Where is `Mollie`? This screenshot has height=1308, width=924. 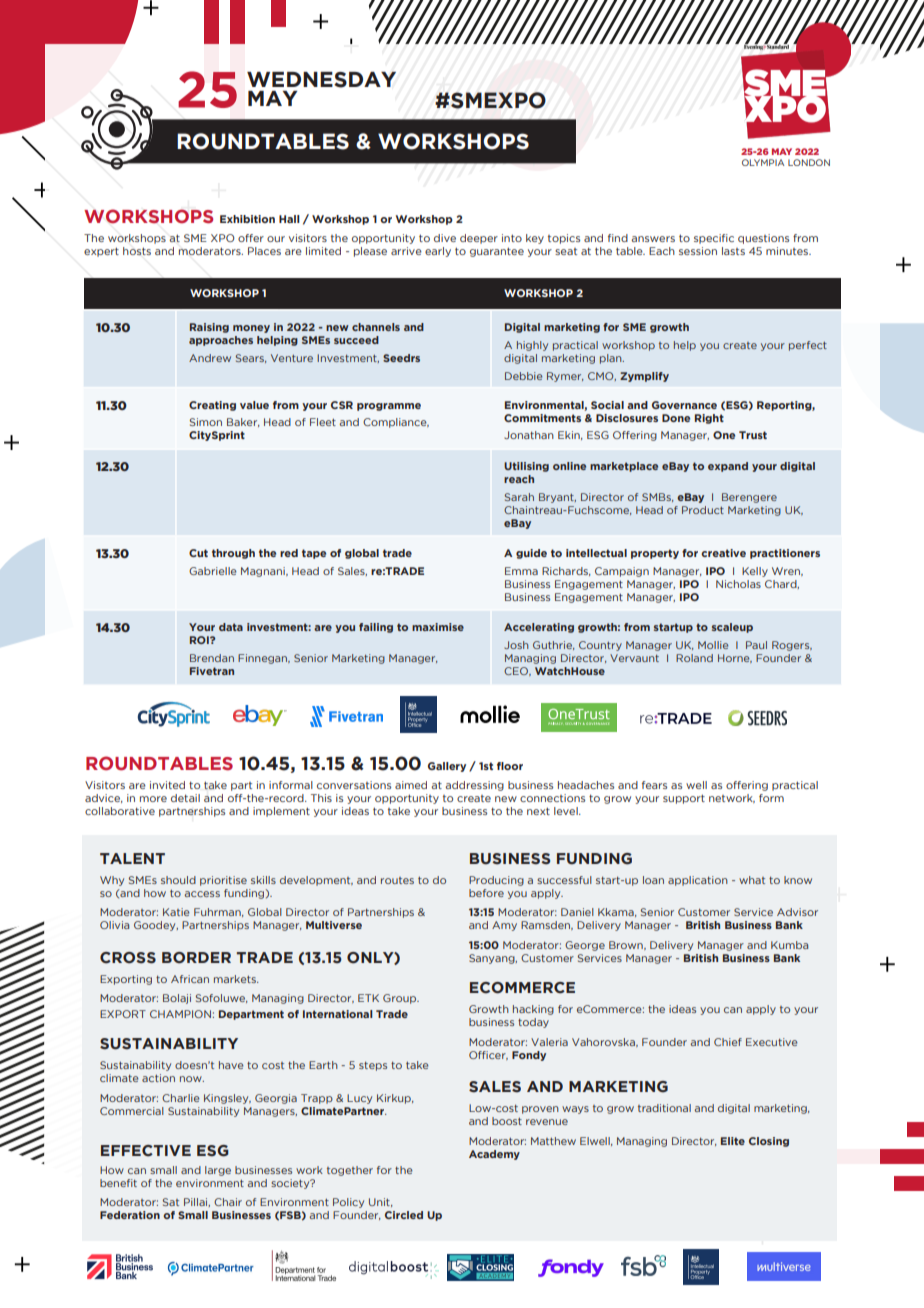
Mollie is located at coordinates (713, 645).
